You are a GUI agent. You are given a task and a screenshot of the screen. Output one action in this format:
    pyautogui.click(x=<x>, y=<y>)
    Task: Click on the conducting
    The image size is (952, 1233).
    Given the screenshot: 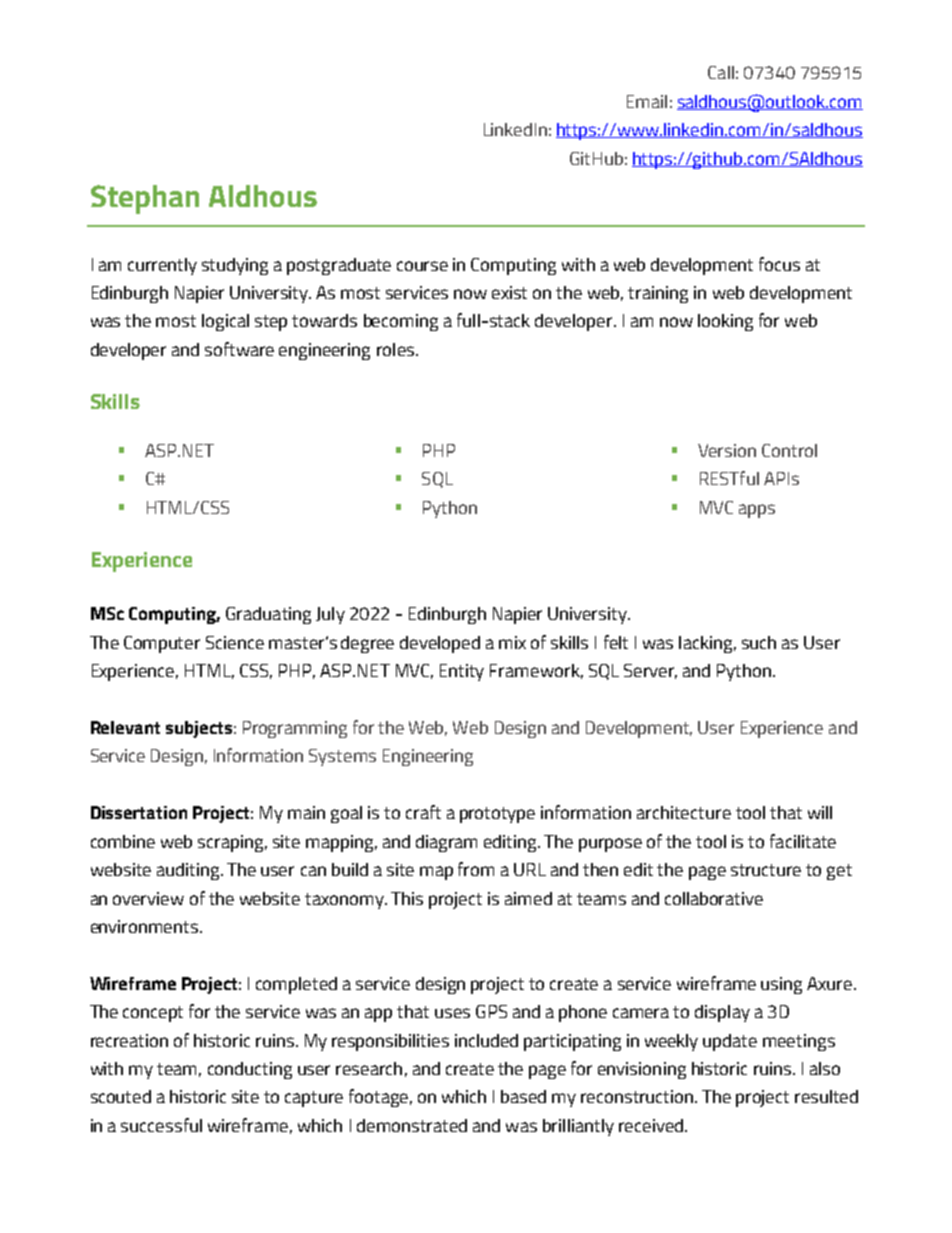 What is the action you would take?
    pyautogui.click(x=250, y=1070)
